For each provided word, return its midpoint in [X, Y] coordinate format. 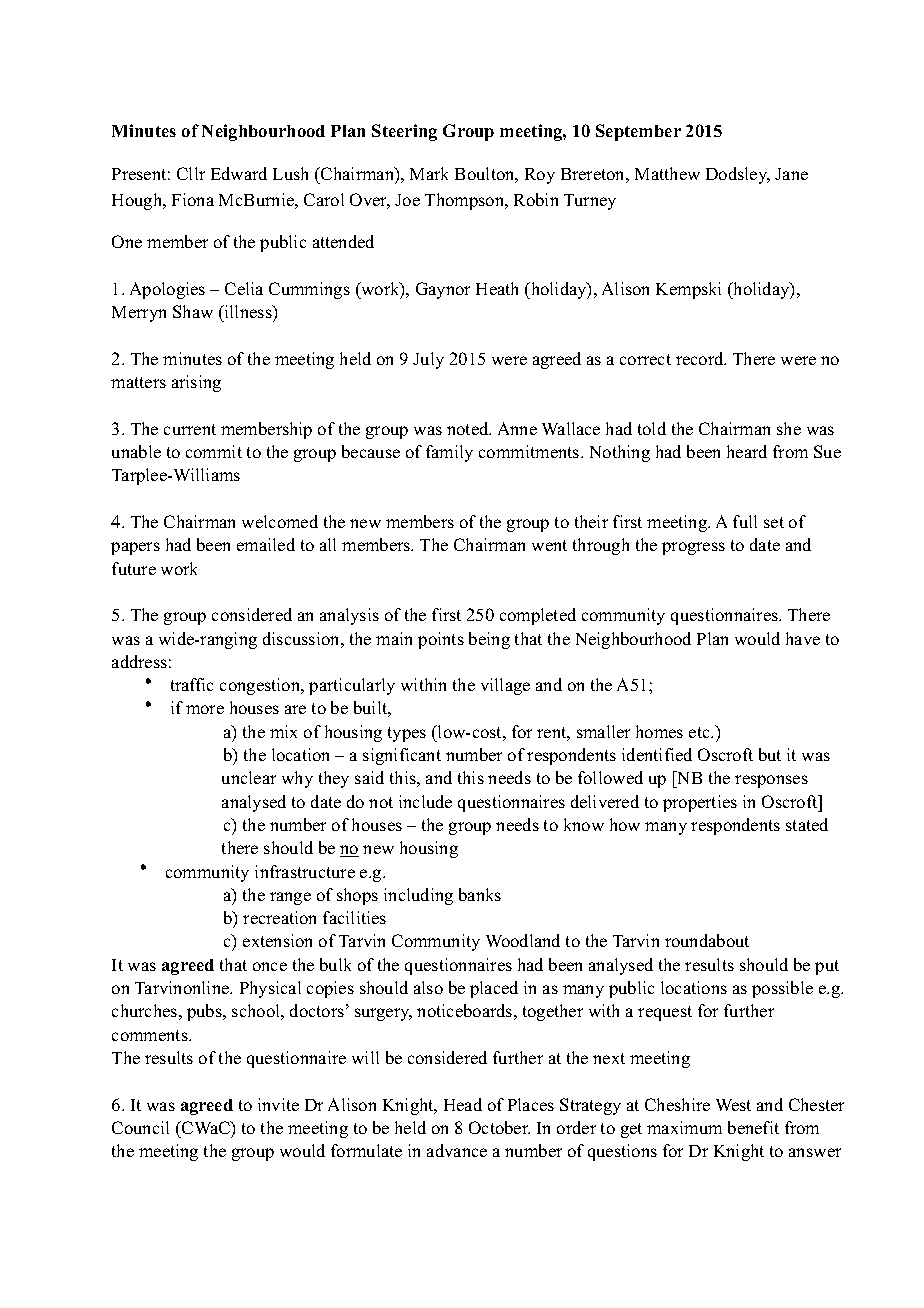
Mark [429, 173]
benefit [753, 1127]
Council [140, 1127]
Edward [239, 173]
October [499, 1127]
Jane [791, 174]
